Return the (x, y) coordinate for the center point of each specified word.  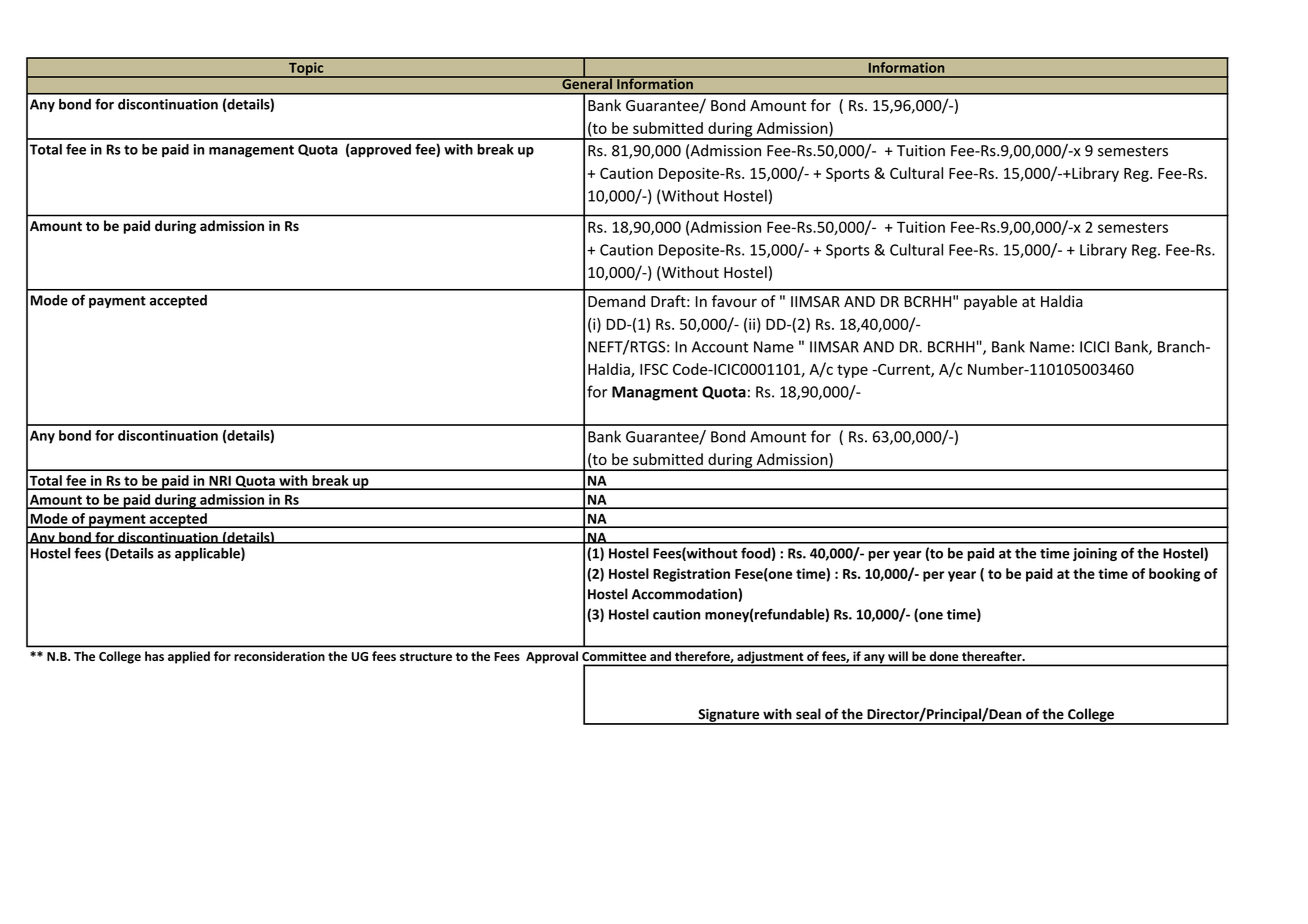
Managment (655, 393)
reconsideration (279, 656)
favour (734, 301)
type (852, 371)
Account (720, 347)
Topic (306, 70)
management (251, 151)
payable (990, 302)
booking (1174, 575)
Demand (616, 301)
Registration (691, 575)
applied (189, 657)
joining (1095, 554)
